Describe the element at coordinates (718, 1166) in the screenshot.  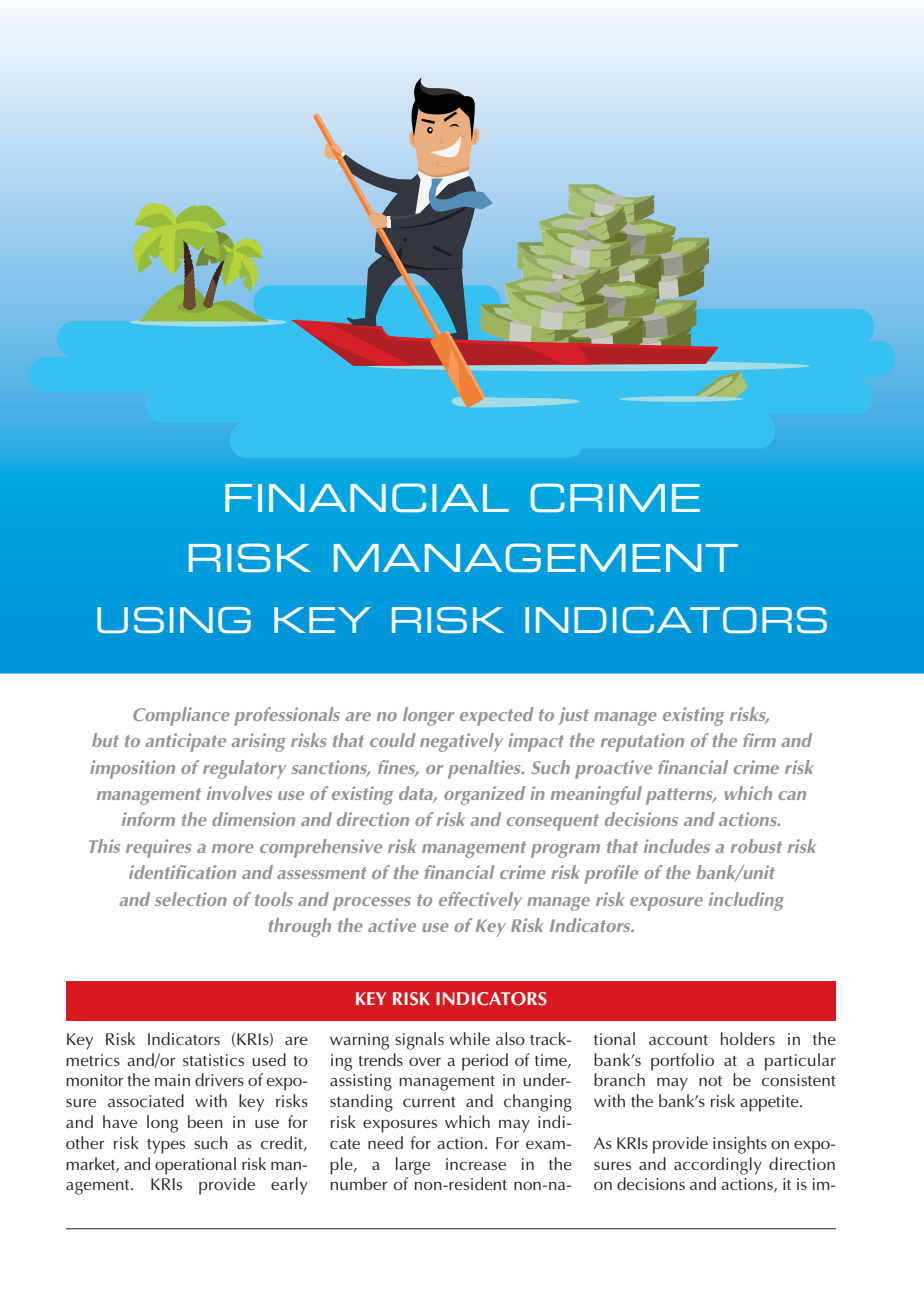
I see `accordingly` at that location.
